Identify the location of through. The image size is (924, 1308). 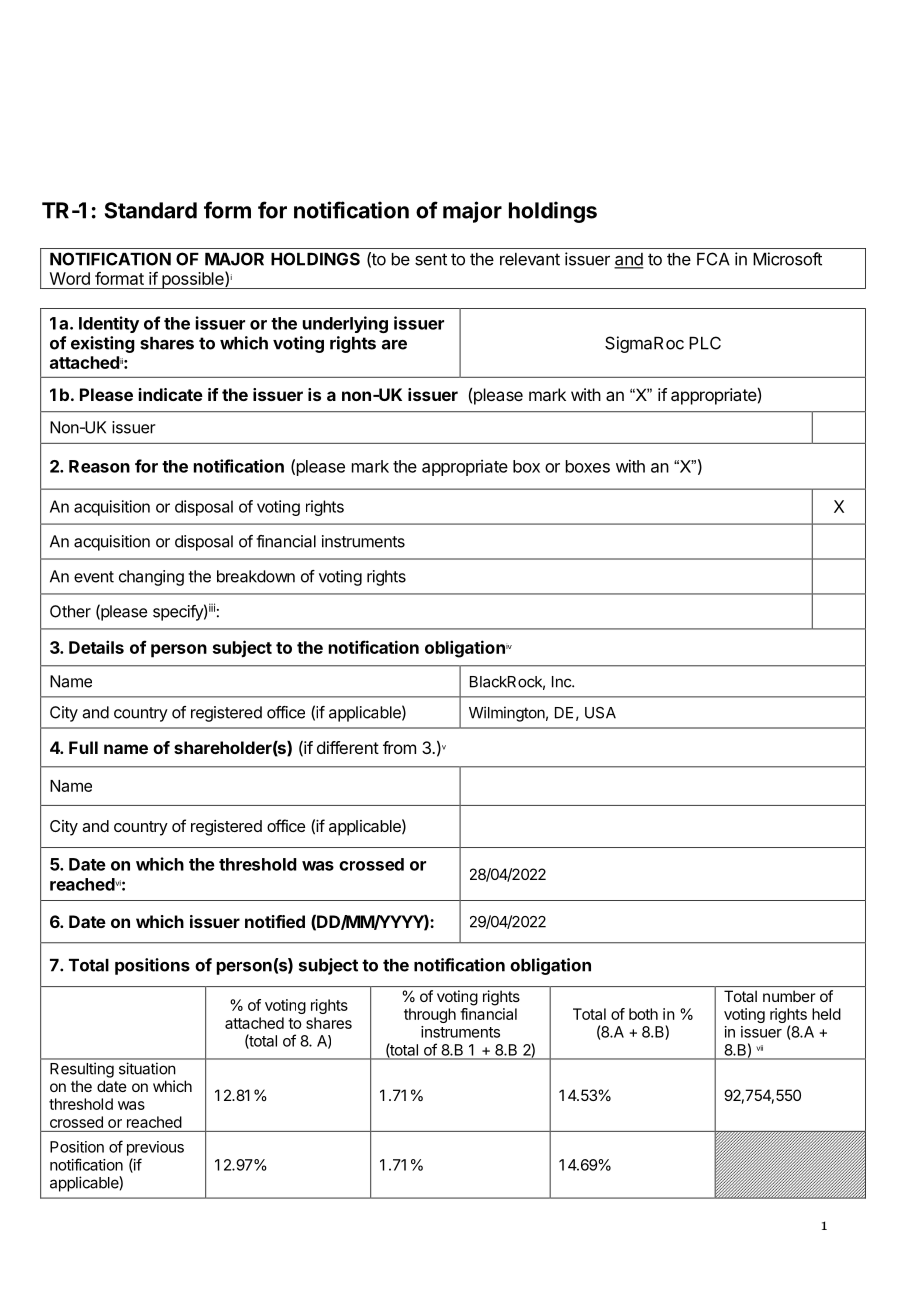
(430, 1015).
